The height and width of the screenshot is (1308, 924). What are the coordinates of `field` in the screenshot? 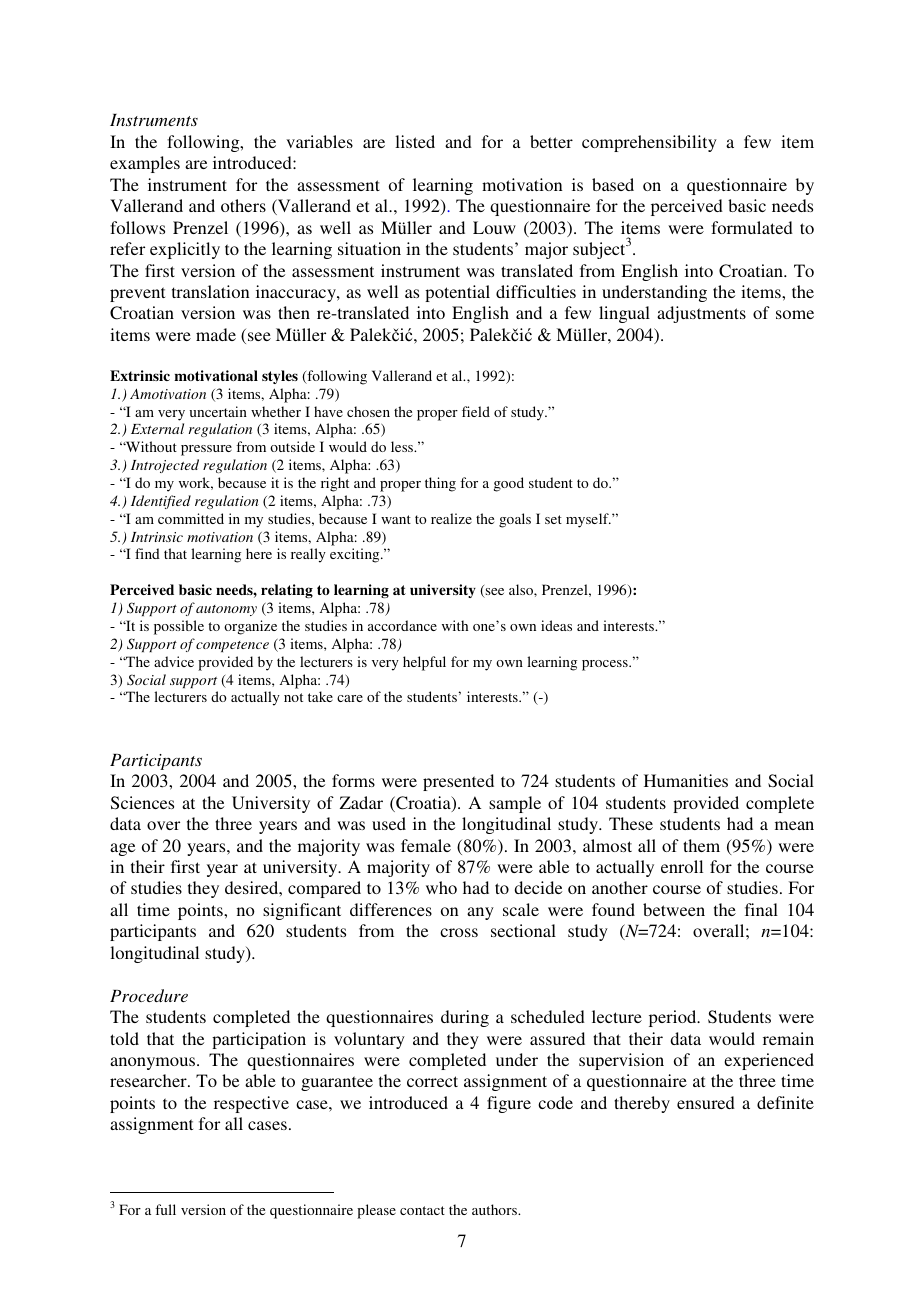 It's located at (476, 411).
